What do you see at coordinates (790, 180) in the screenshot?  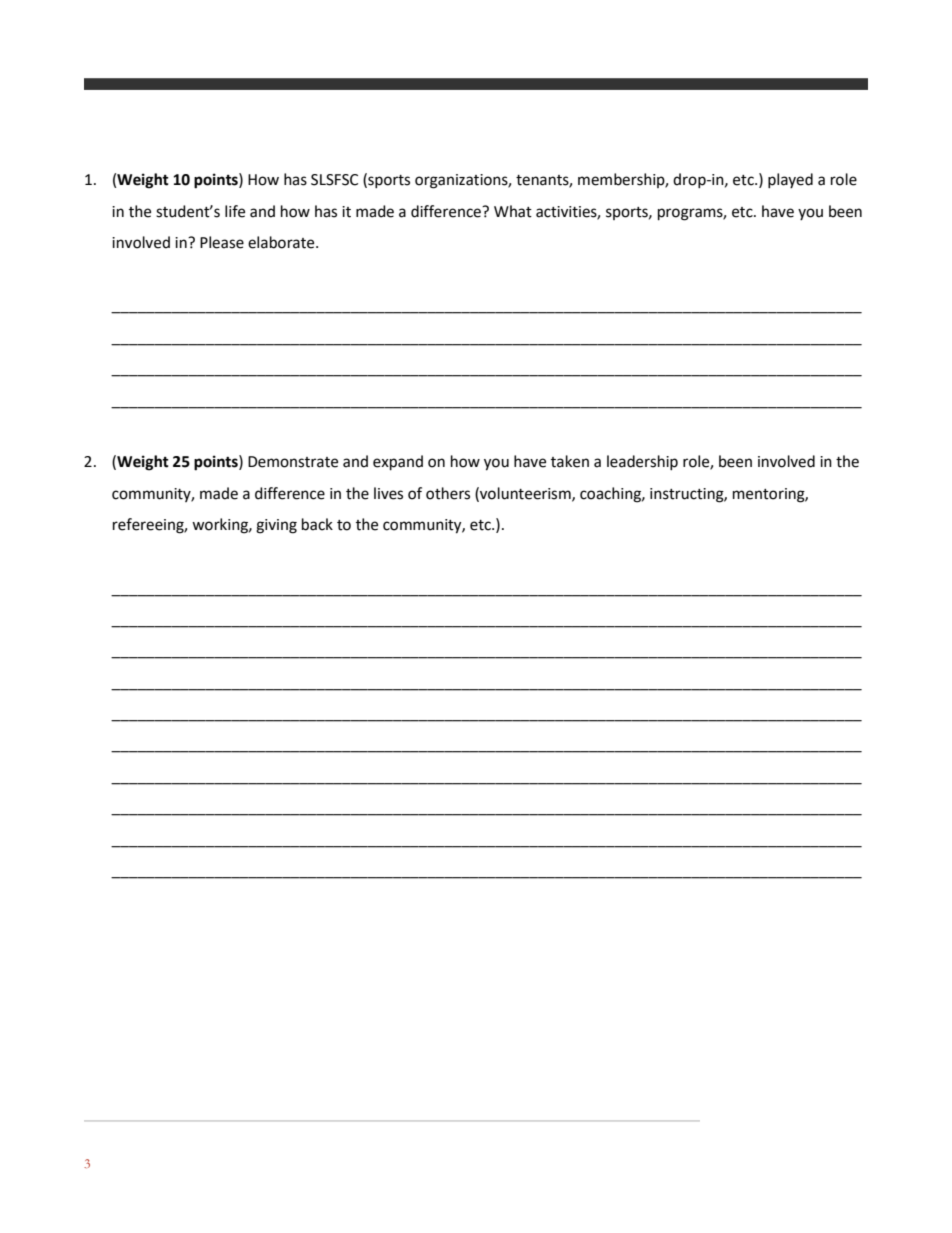 I see `played` at bounding box center [790, 180].
